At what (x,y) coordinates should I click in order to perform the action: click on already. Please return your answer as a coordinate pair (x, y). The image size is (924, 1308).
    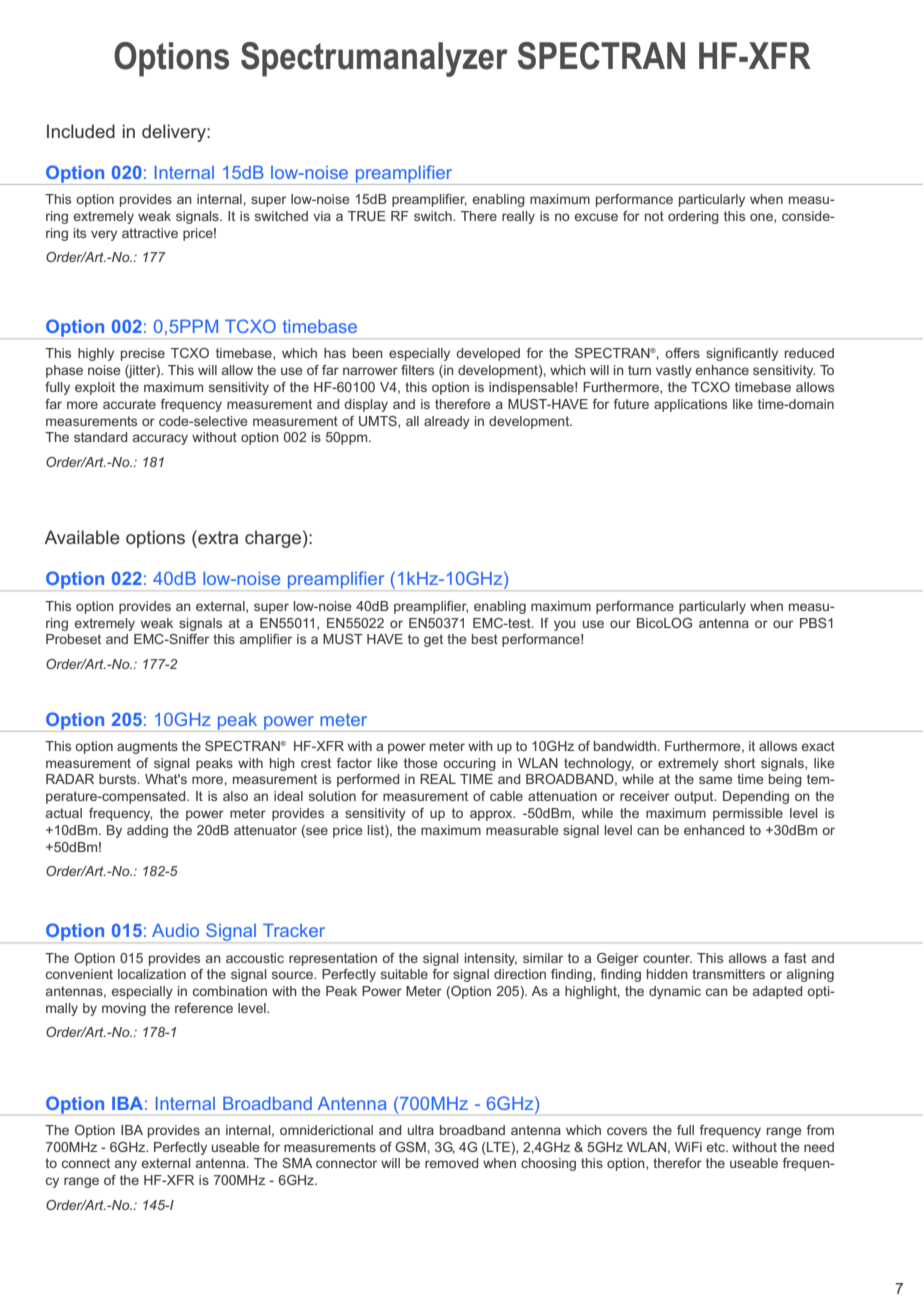
    Looking at the image, I should click on (447, 422).
